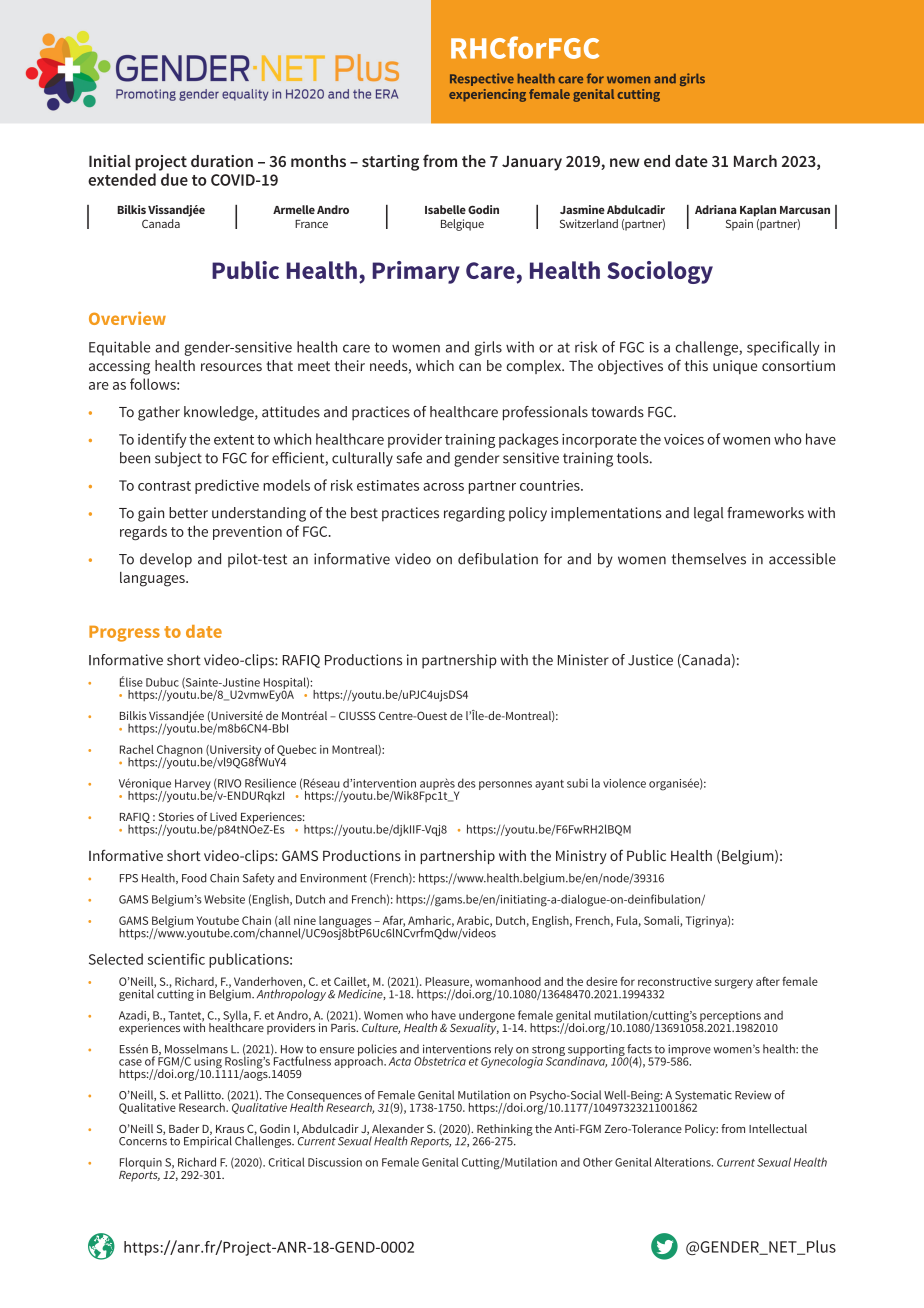 Image resolution: width=924 pixels, height=1308 pixels. What do you see at coordinates (735, 367) in the screenshot?
I see `unique` at bounding box center [735, 367].
